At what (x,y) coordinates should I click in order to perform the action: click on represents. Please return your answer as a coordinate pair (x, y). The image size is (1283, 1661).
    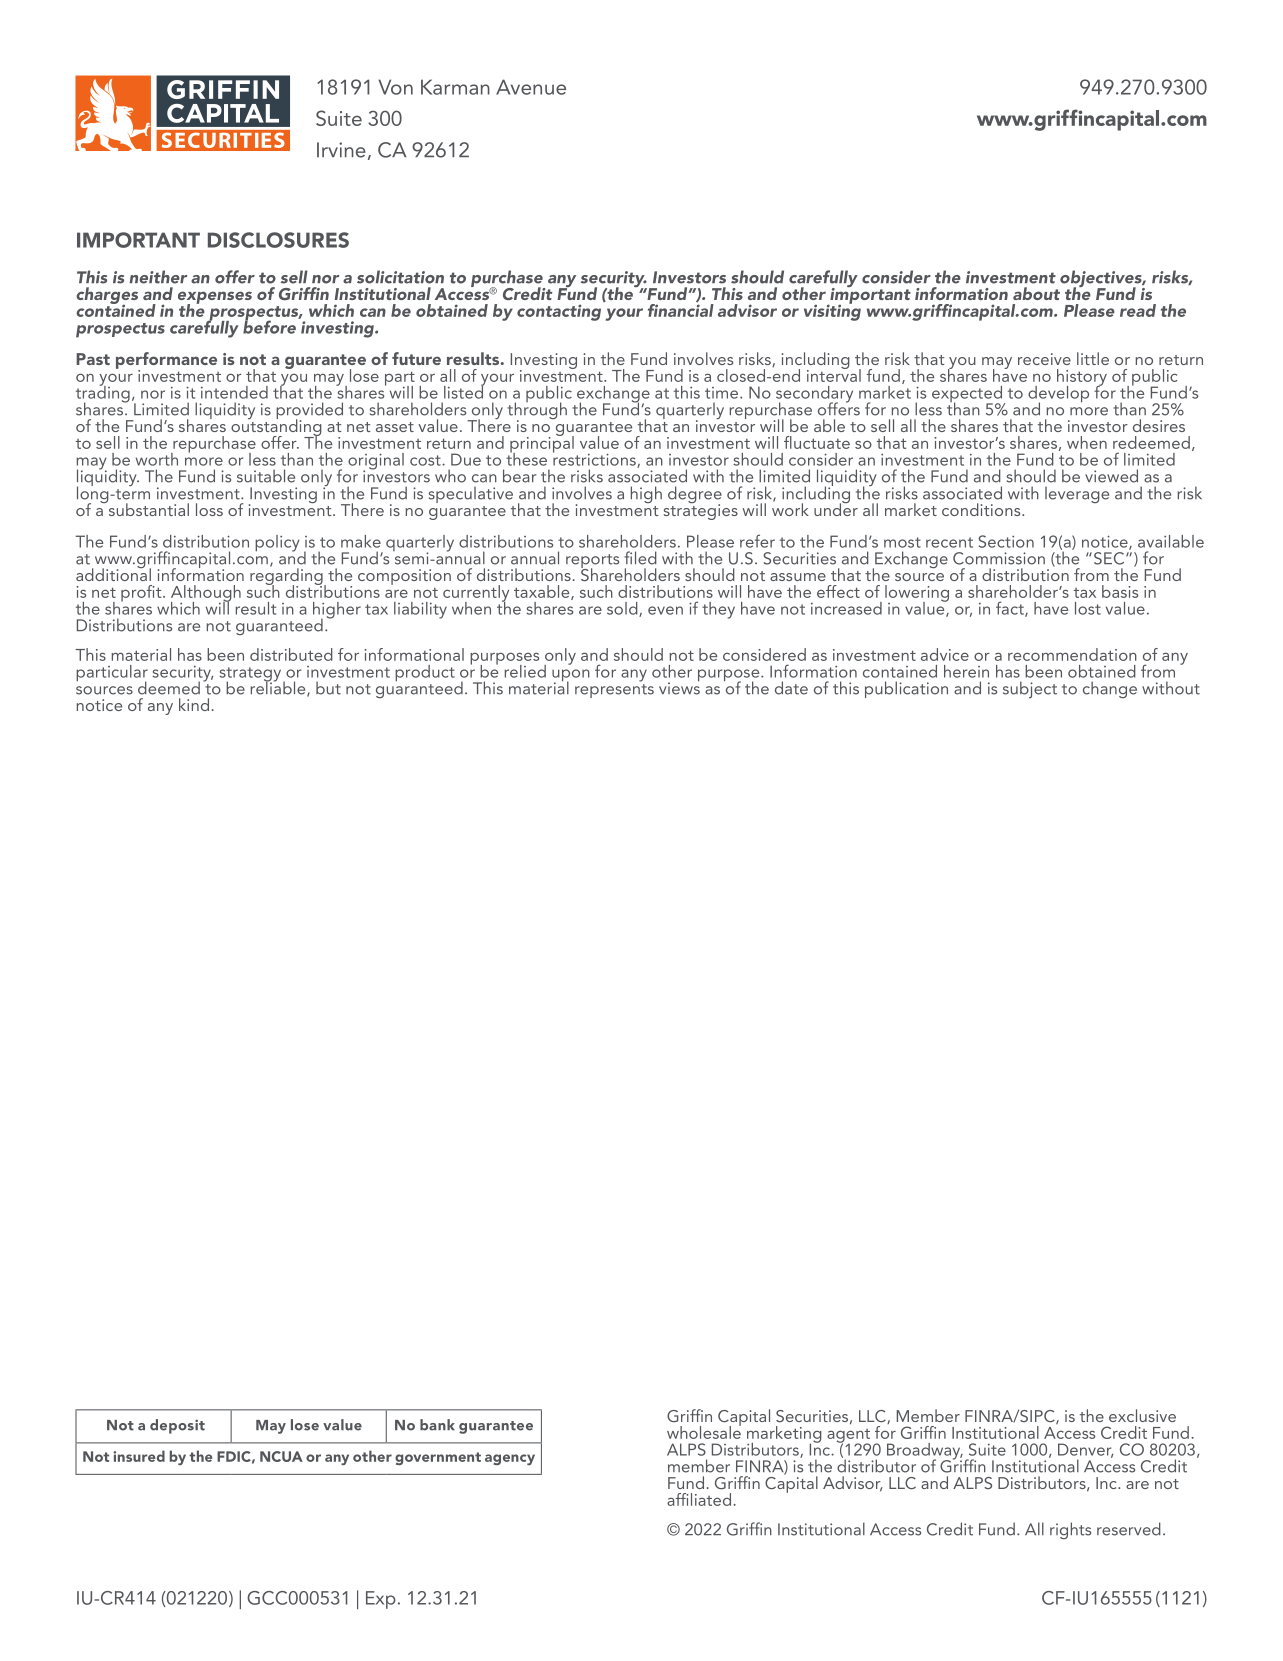
    Looking at the image, I should click on (614, 691).
